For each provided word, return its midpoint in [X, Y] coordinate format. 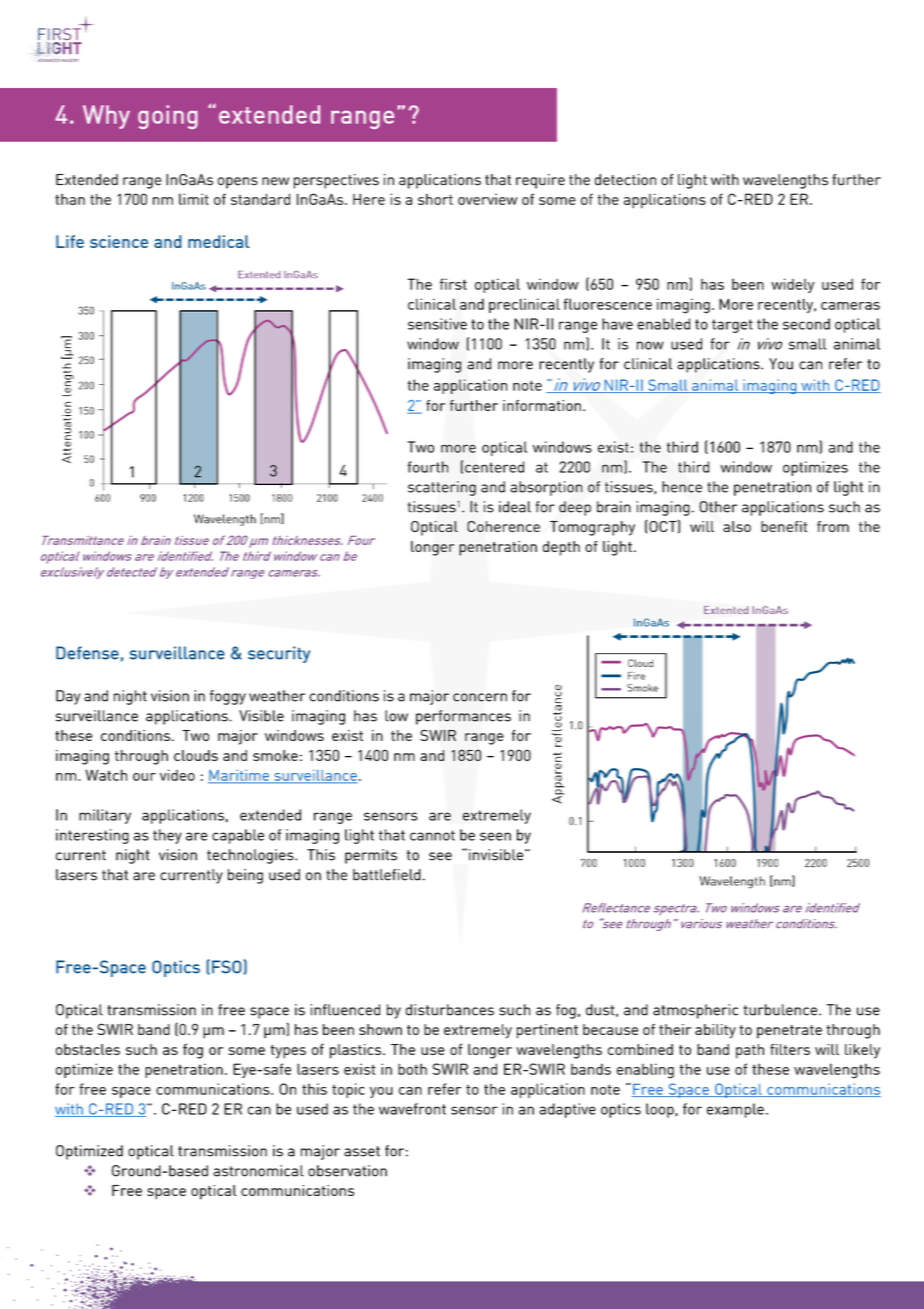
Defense [87, 653]
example [735, 1110]
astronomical [259, 1171]
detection [625, 180]
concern [480, 697]
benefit [784, 526]
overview [488, 199]
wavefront [412, 1109]
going [168, 117]
